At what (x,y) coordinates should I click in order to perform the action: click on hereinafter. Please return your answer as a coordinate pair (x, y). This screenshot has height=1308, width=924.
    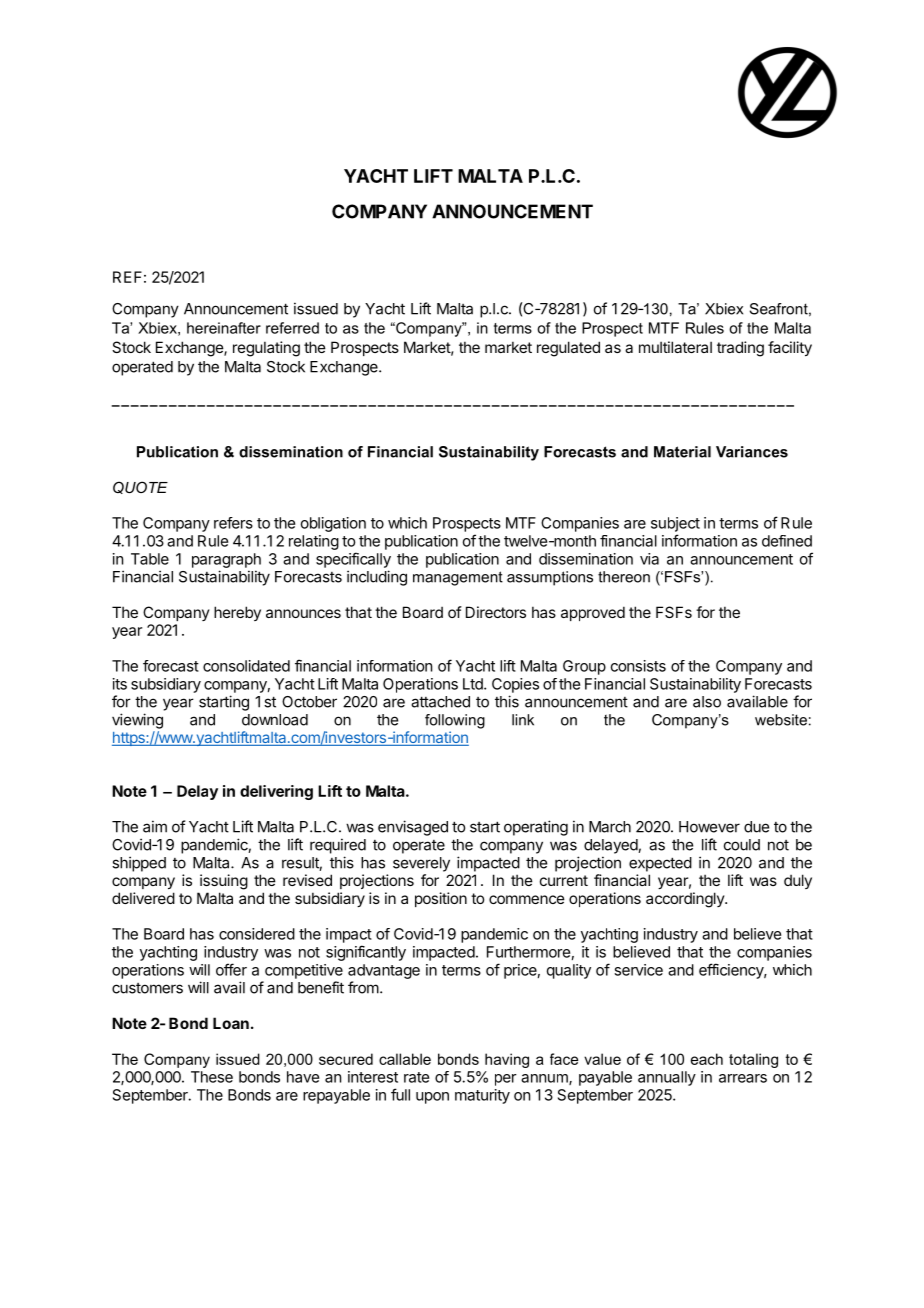
    Looking at the image, I should click on (224, 328).
